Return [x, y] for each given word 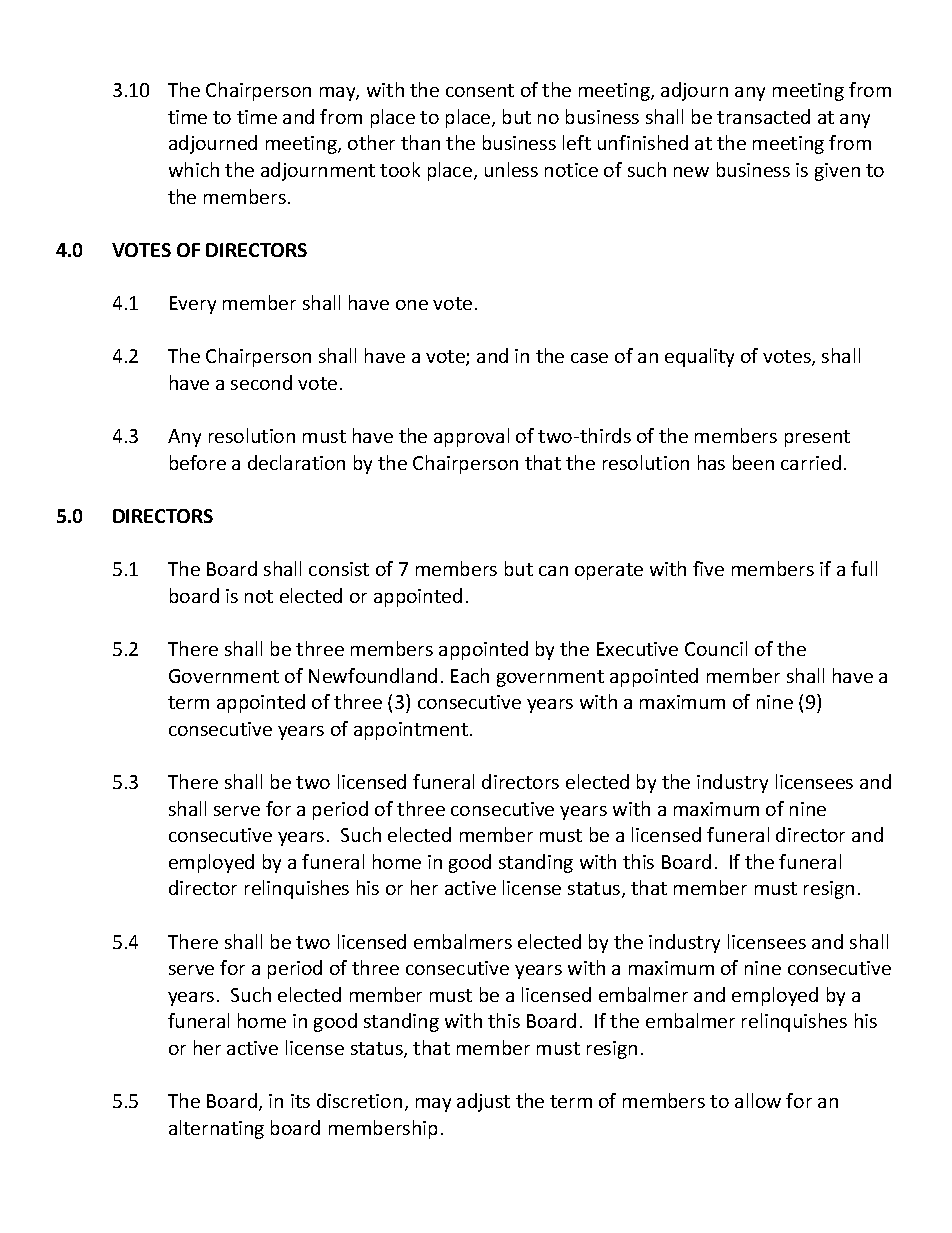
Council [716, 648]
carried [811, 462]
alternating [216, 1129]
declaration [296, 462]
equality [699, 357]
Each [470, 675]
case [589, 358]
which [194, 169]
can [553, 571]
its [300, 1101]
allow [758, 1100]
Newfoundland [373, 675]
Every [193, 305]
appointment [412, 731]
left [577, 142]
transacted [763, 116]
